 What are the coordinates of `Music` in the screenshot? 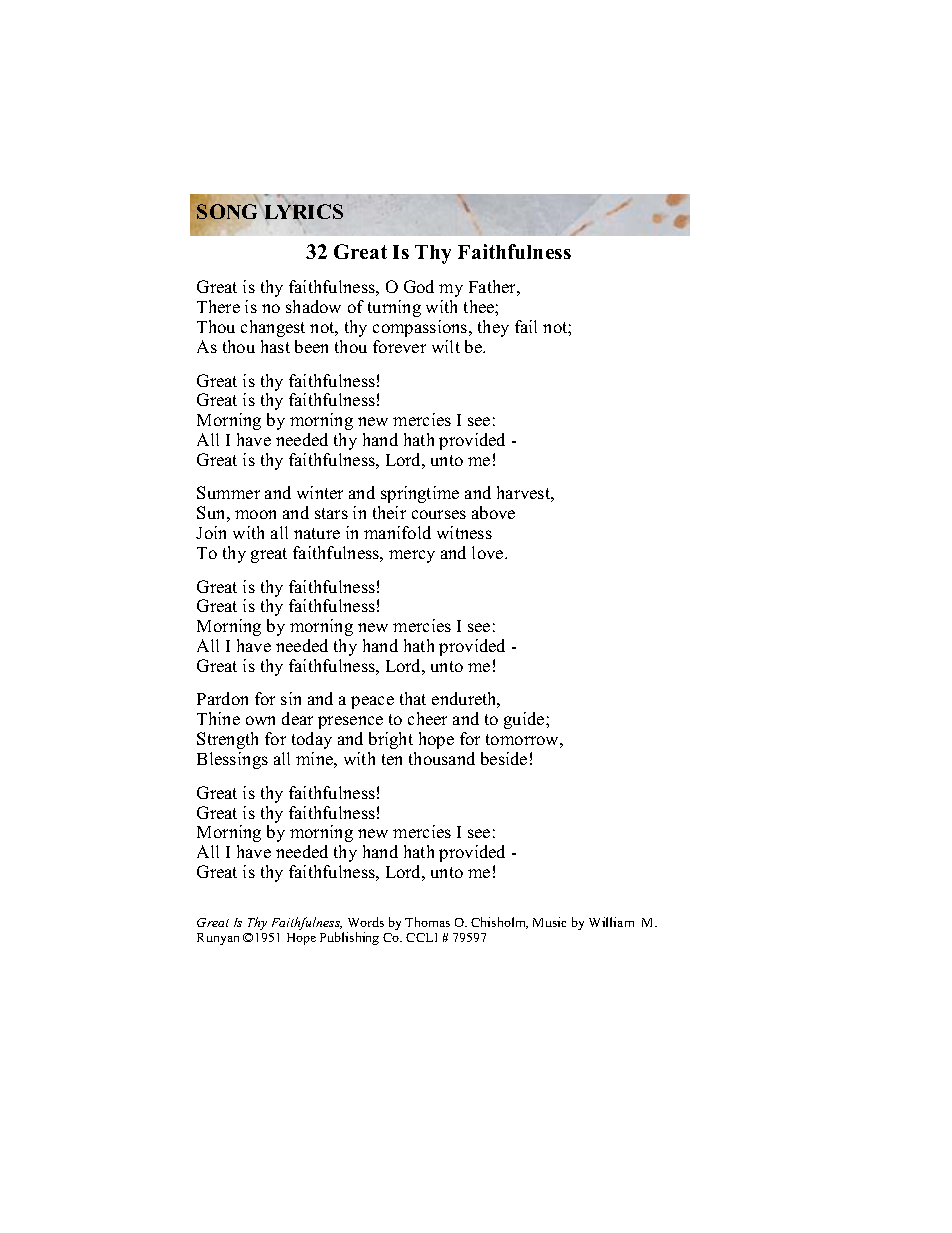 It's located at (549, 922).
